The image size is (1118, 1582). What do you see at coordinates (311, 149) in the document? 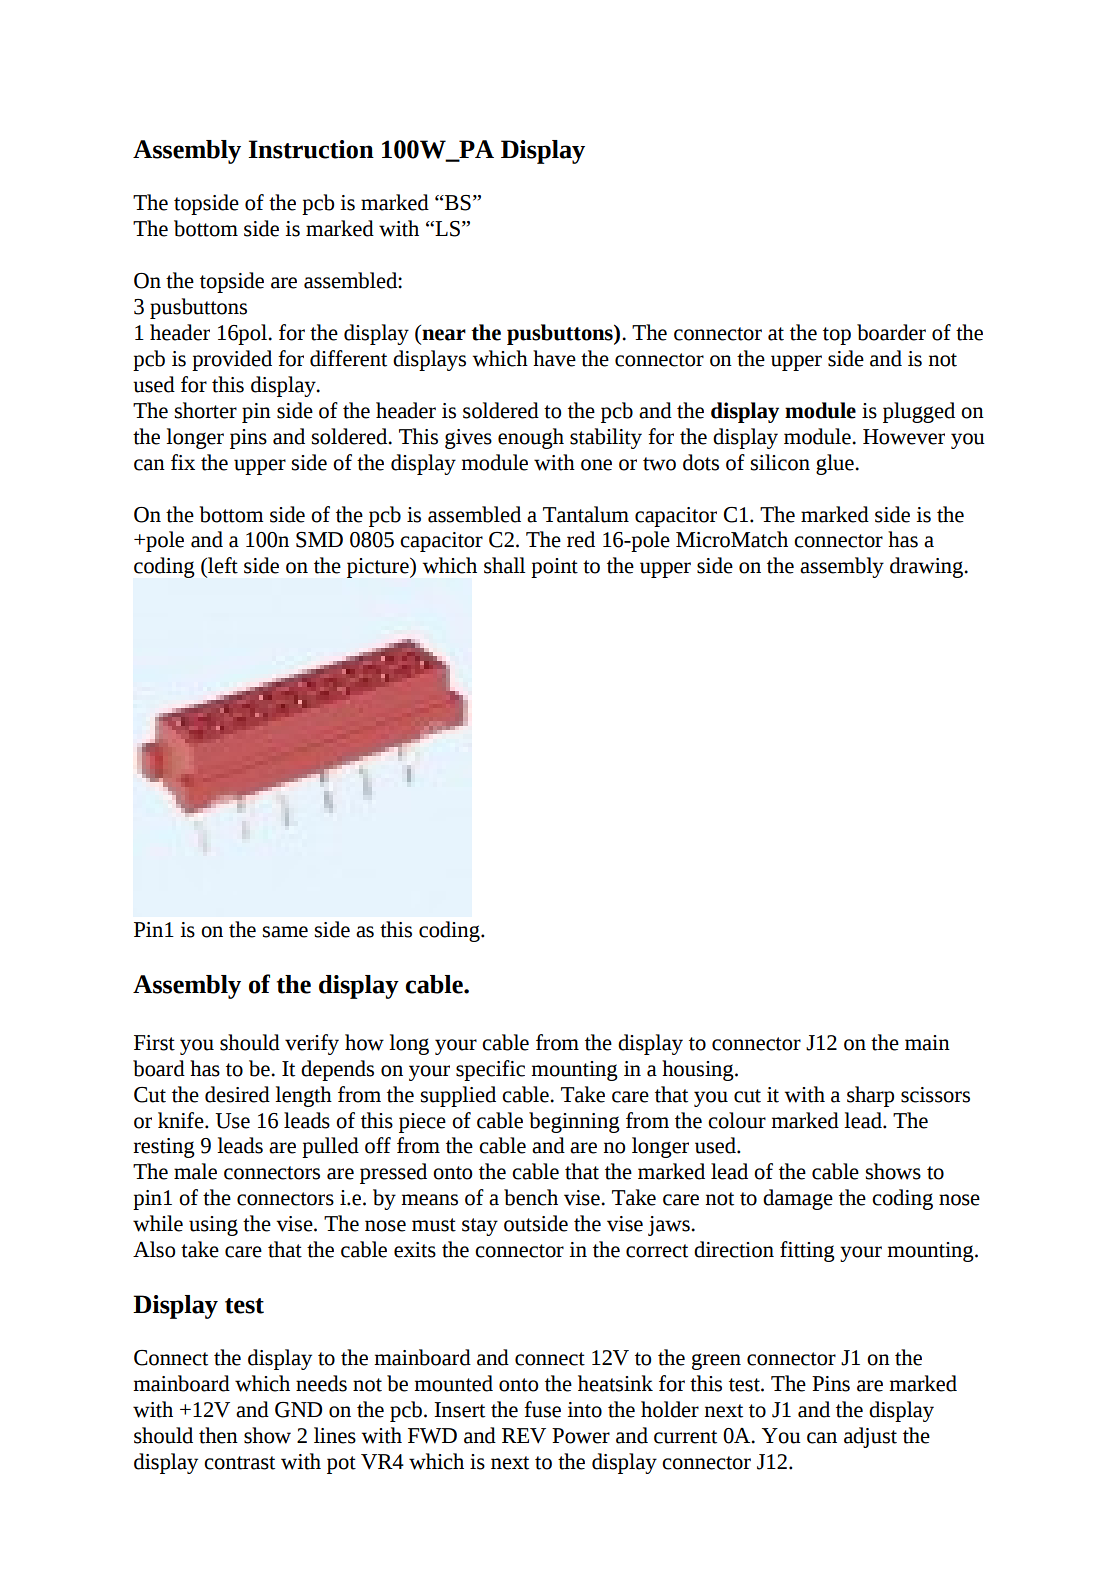
I see `Instruction` at bounding box center [311, 149].
